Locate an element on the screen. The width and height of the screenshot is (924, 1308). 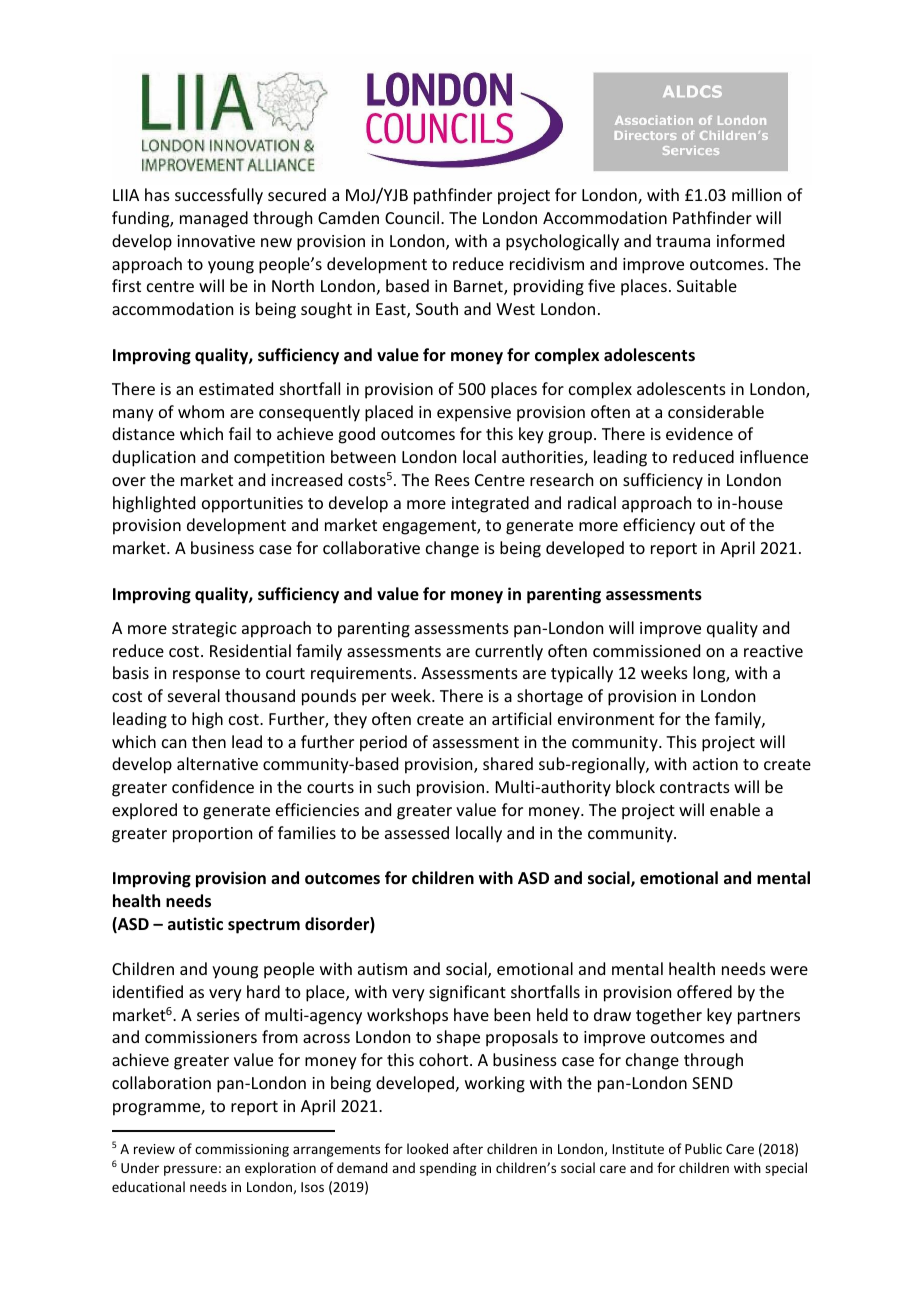
commissioning is located at coordinates (242, 1150).
